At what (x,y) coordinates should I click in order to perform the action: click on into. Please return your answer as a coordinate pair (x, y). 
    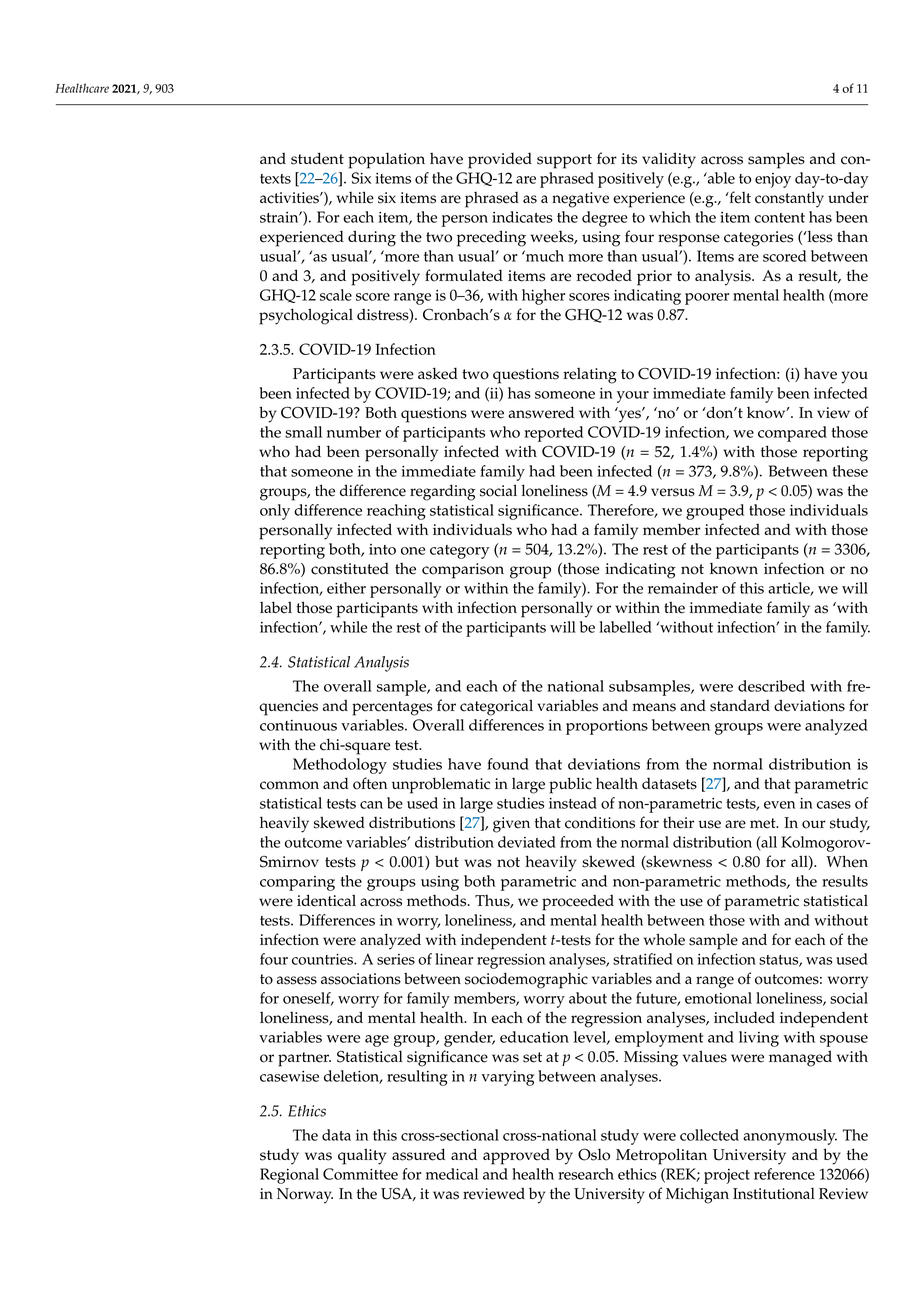
    Looking at the image, I should click on (382, 549).
